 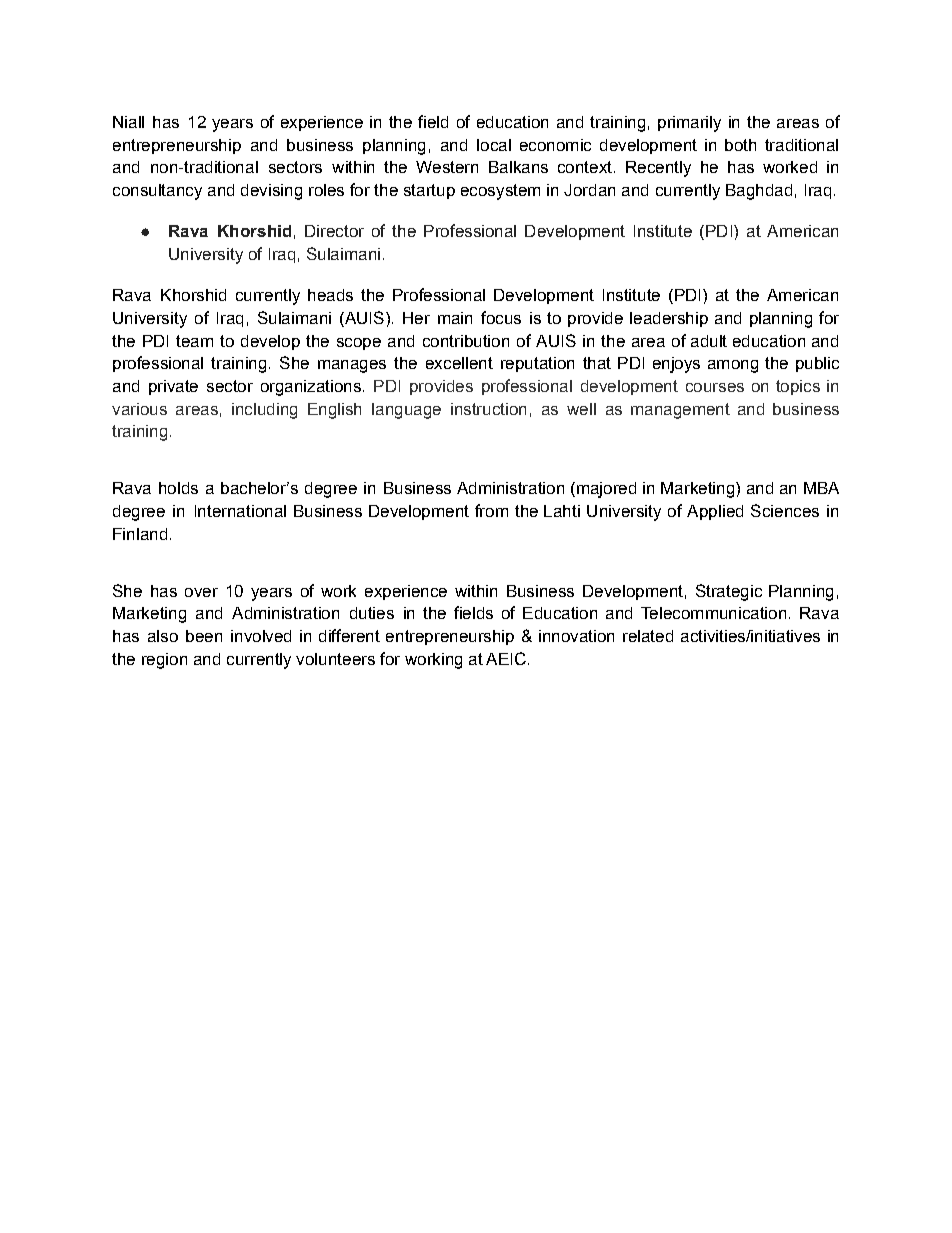 I want to click on leadership, so click(x=669, y=319).
